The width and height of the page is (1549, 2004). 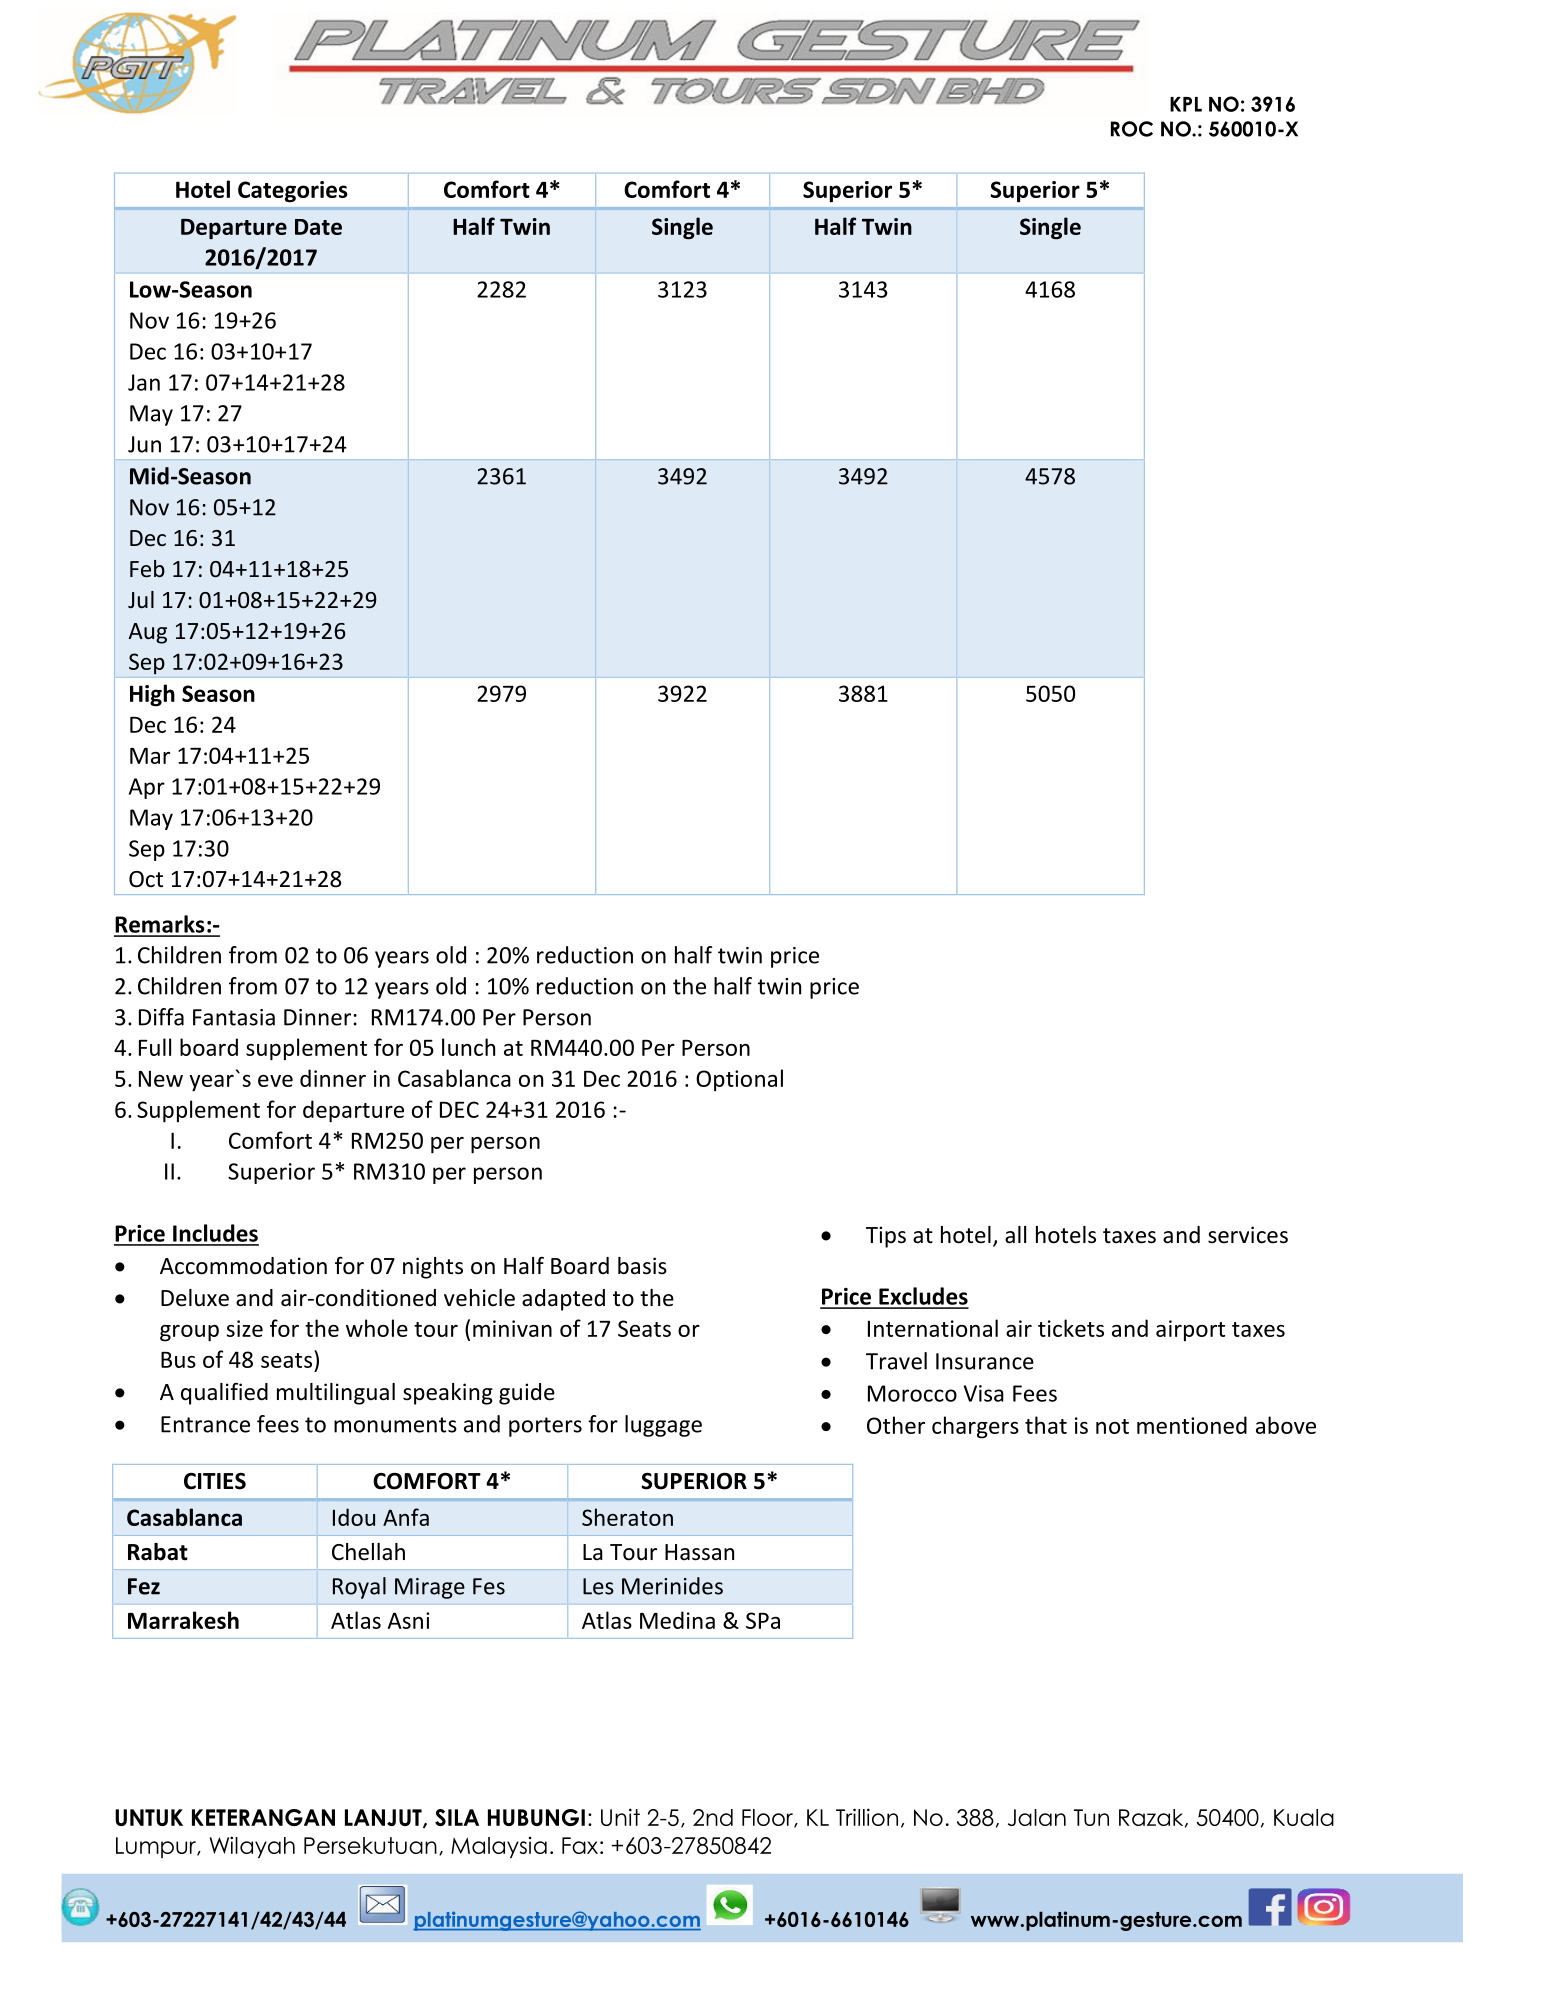 What do you see at coordinates (318, 227) in the page?
I see `Date` at bounding box center [318, 227].
